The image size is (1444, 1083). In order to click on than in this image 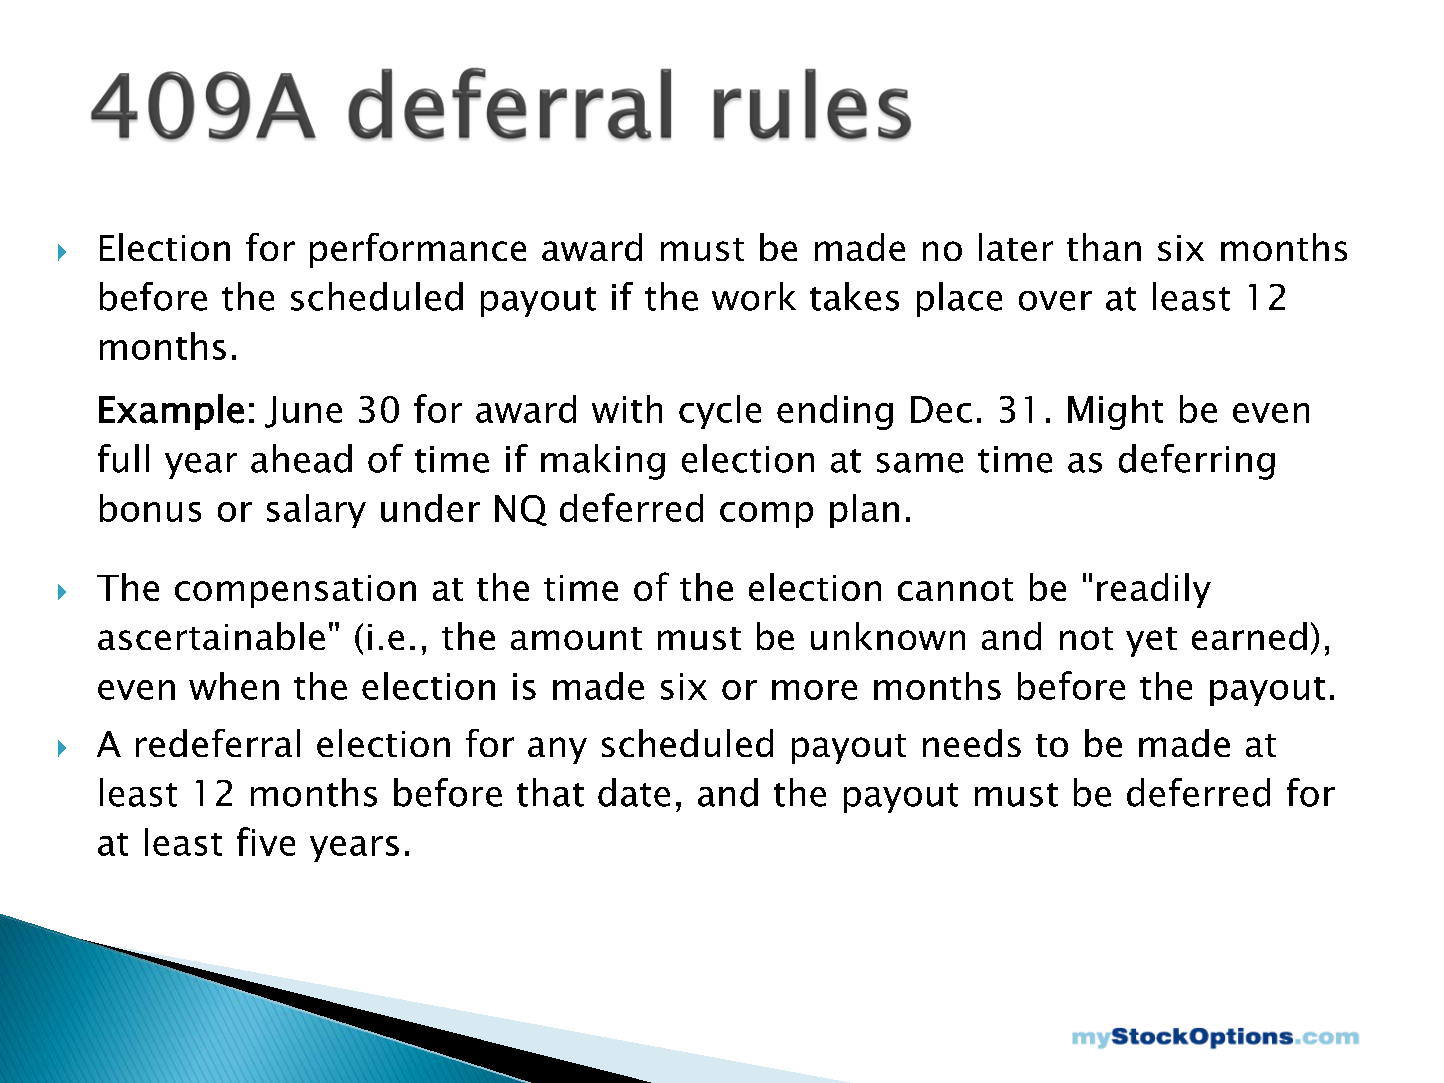, I will do `click(1104, 247)`.
